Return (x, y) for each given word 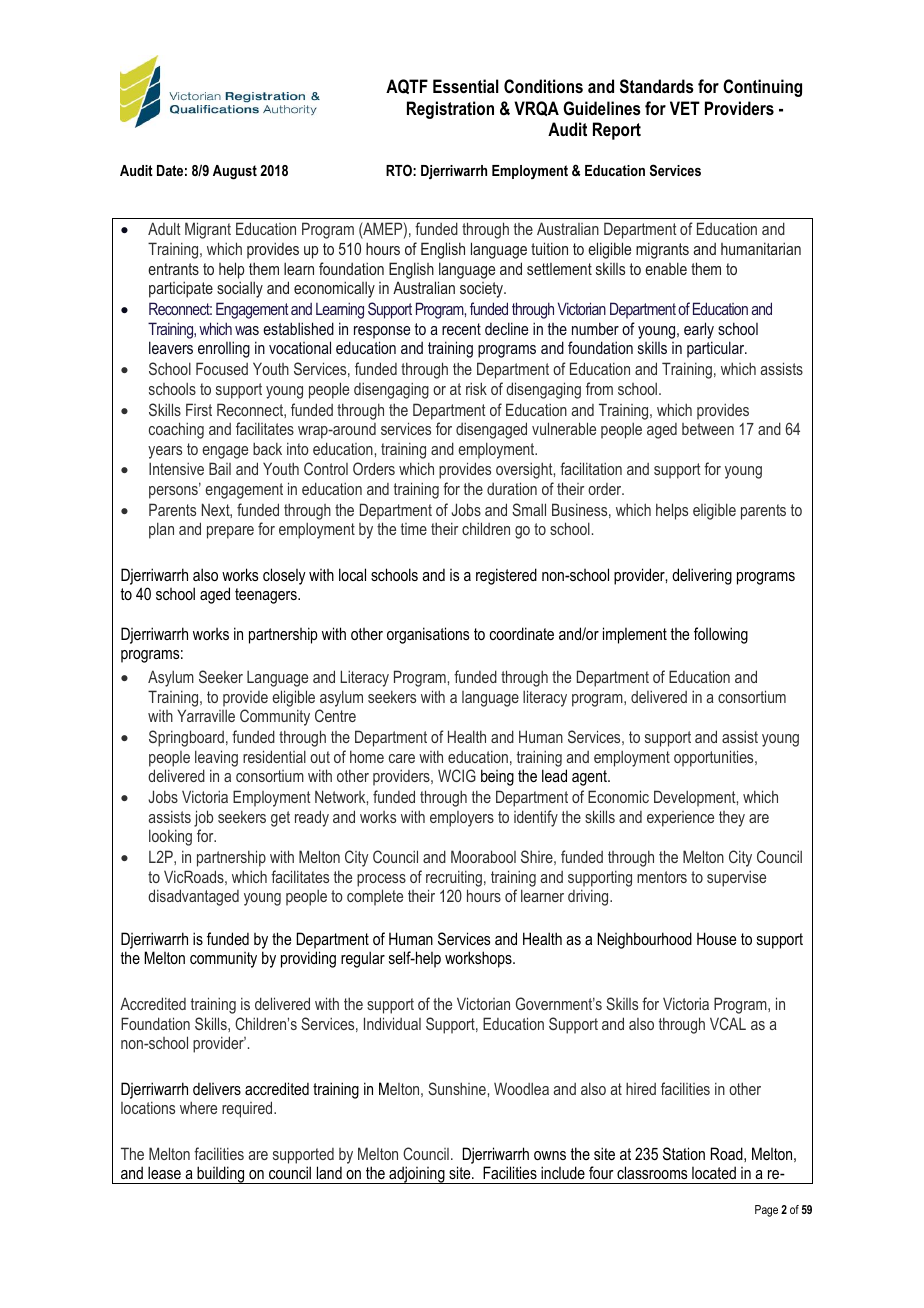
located (714, 1172)
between (708, 429)
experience (680, 819)
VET (685, 108)
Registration (450, 110)
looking (170, 837)
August (235, 172)
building (221, 1175)
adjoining (417, 1175)
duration (512, 488)
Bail (220, 468)
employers (462, 819)
